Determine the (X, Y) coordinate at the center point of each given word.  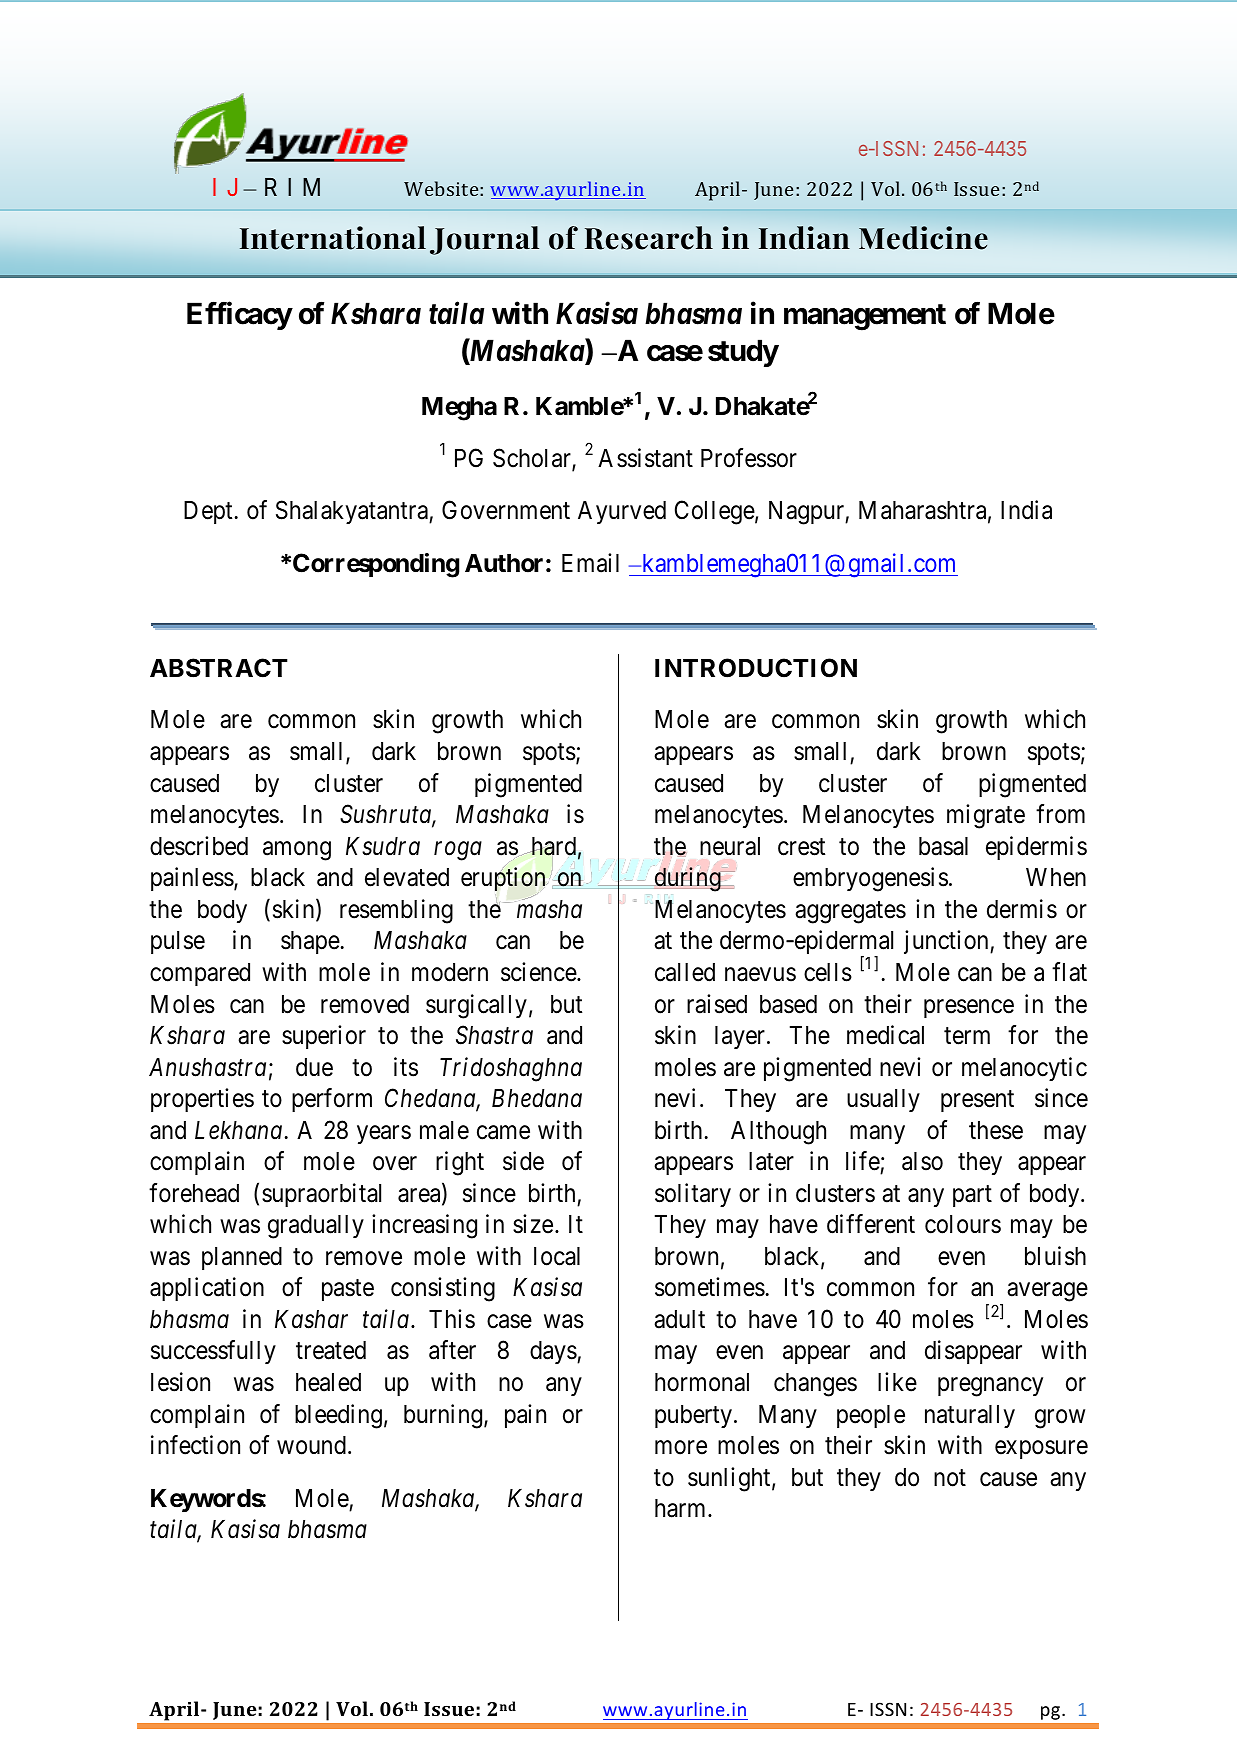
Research (649, 238)
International (333, 238)
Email (590, 563)
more (681, 1448)
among (297, 851)
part (972, 1196)
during (687, 879)
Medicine (923, 238)
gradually (316, 1227)
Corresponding (376, 565)
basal (943, 846)
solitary (693, 1195)
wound (311, 1445)
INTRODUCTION (756, 668)
